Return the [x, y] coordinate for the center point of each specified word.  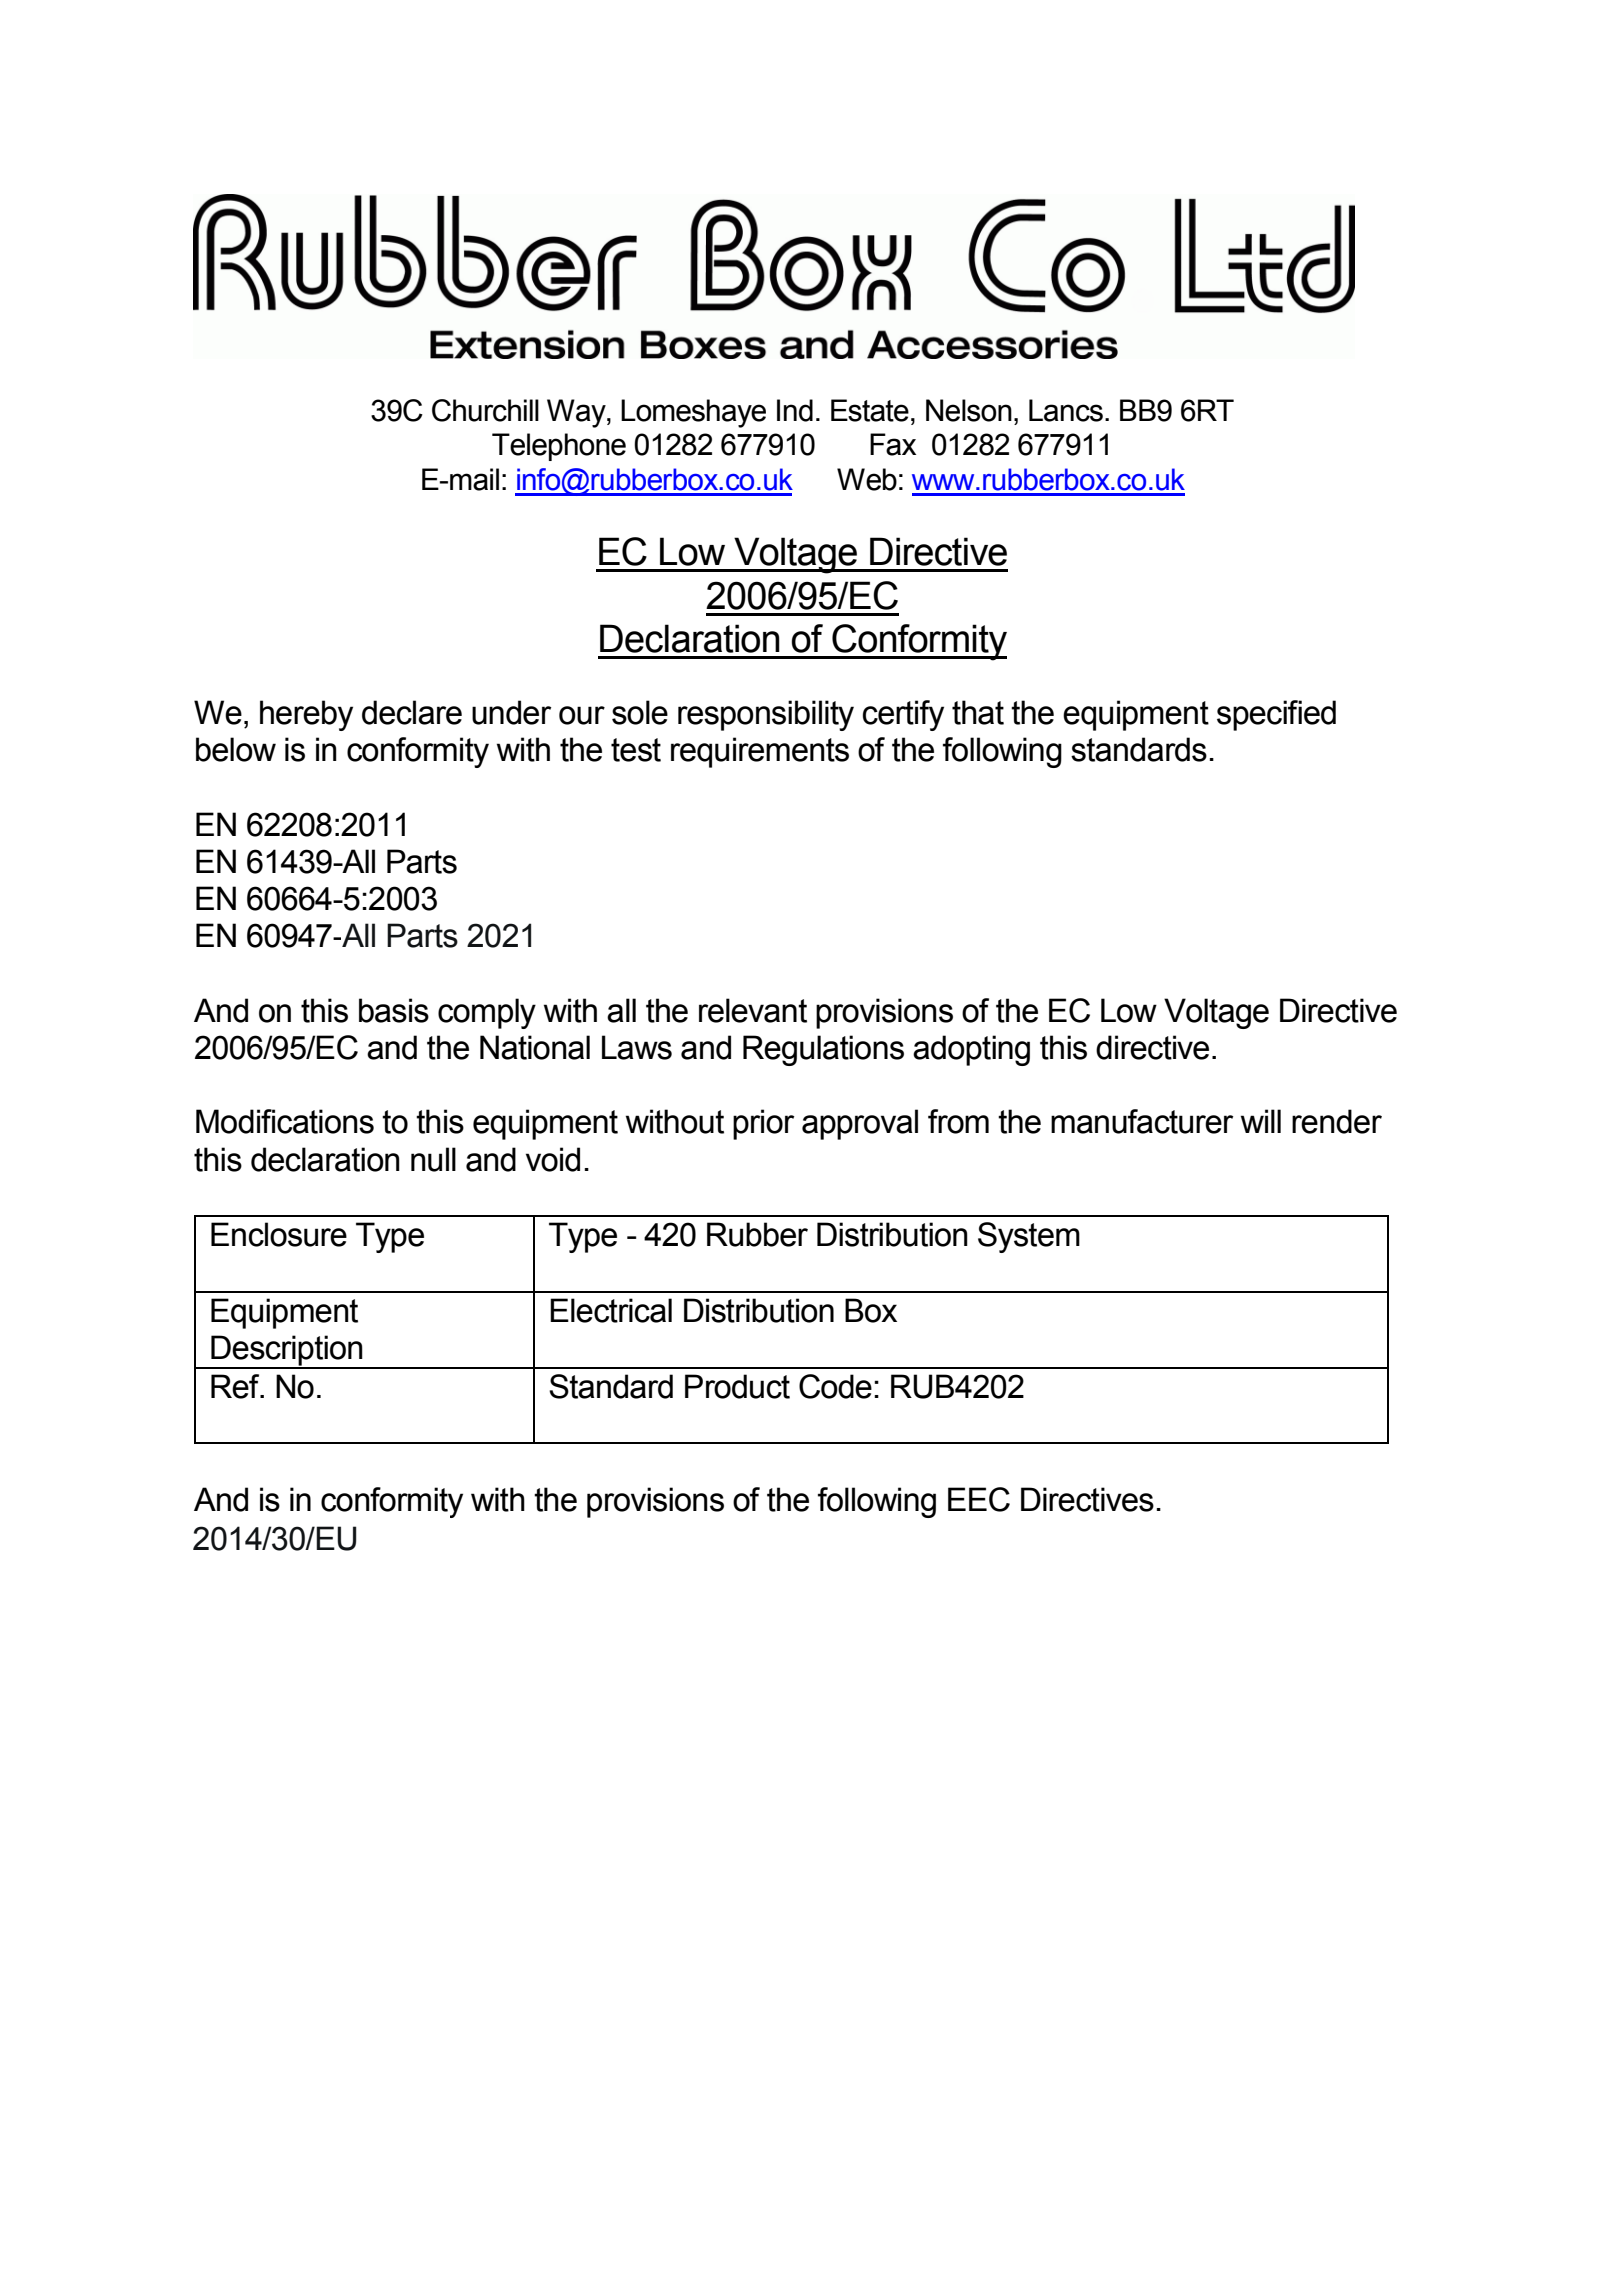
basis [394, 1010]
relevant [753, 1010]
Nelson [969, 410]
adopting [971, 1050]
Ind [795, 410]
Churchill [485, 410]
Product [737, 1386]
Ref [236, 1386]
